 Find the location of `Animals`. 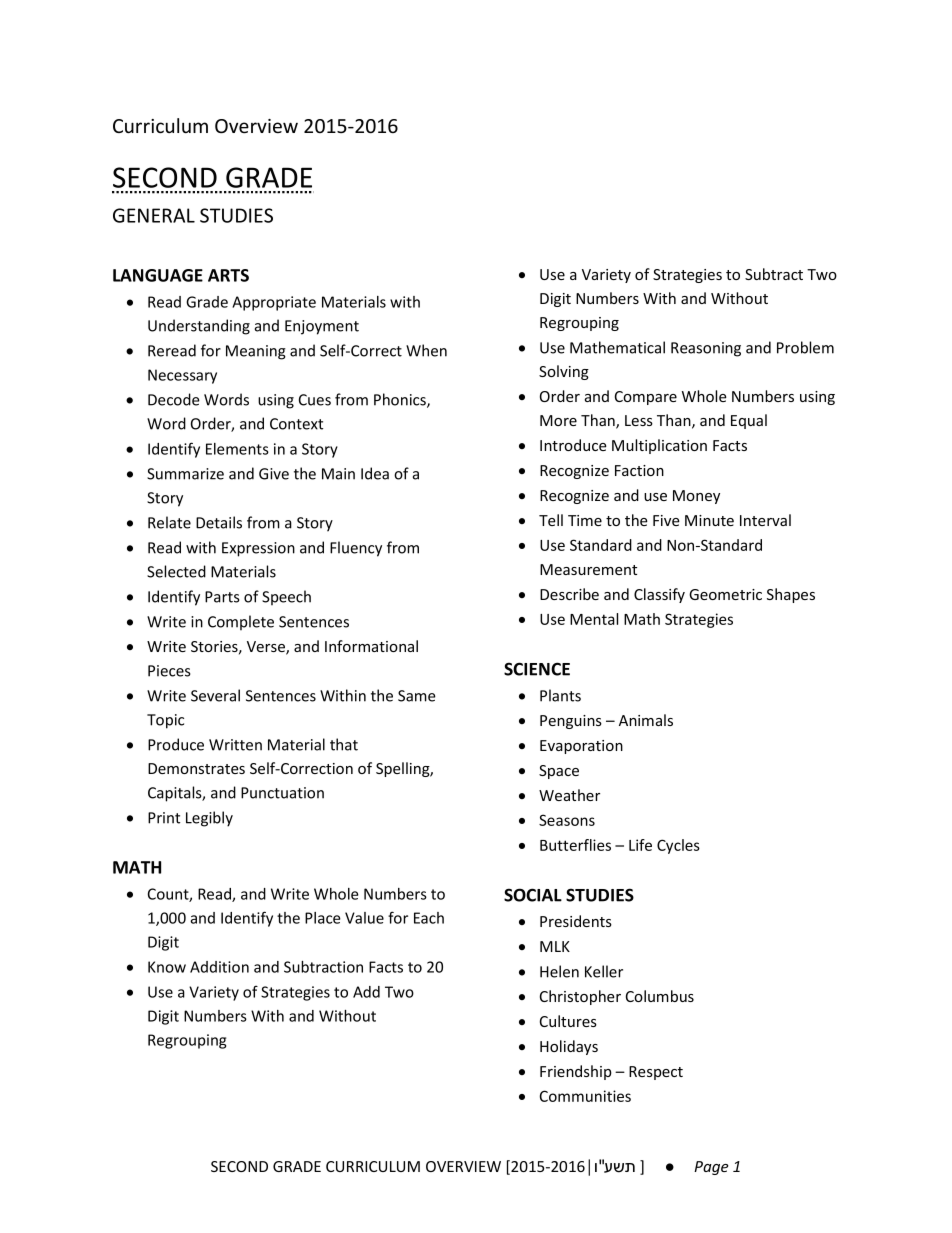

Animals is located at coordinates (646, 720).
